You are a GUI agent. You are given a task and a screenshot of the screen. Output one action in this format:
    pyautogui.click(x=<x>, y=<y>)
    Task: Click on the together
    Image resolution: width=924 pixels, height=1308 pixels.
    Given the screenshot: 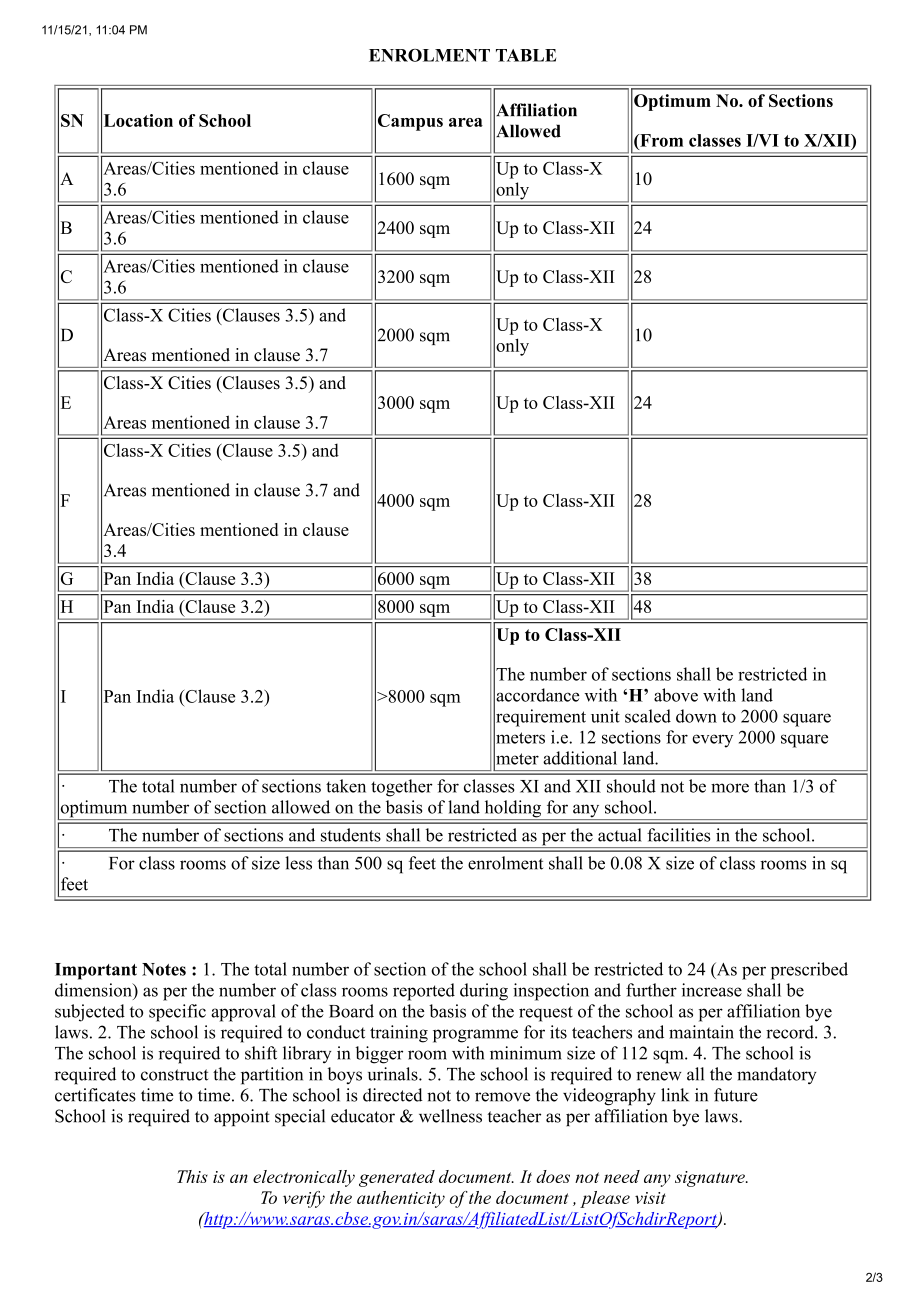 What is the action you would take?
    pyautogui.click(x=402, y=788)
